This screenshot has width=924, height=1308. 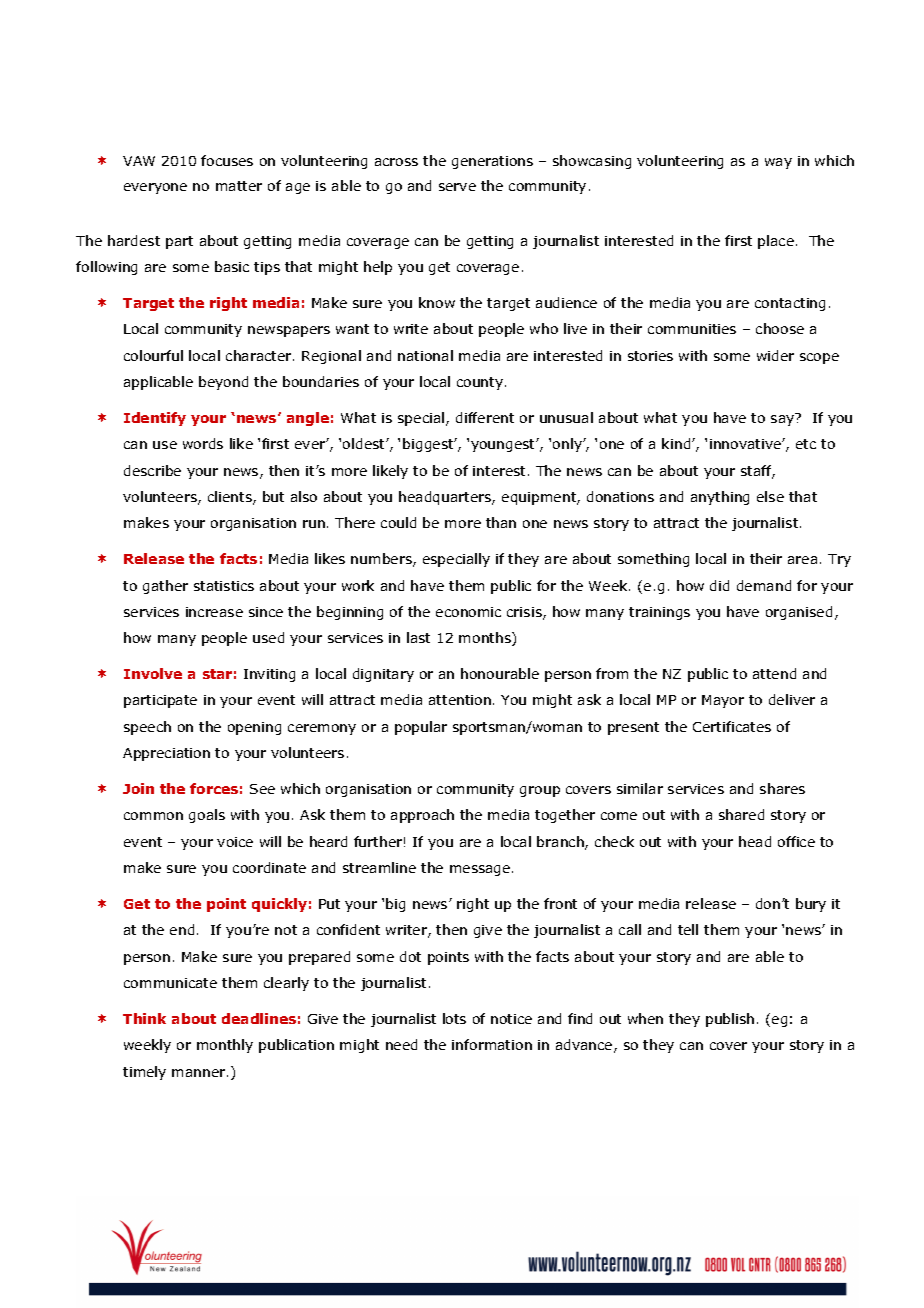 I want to click on publish, so click(x=730, y=1020).
